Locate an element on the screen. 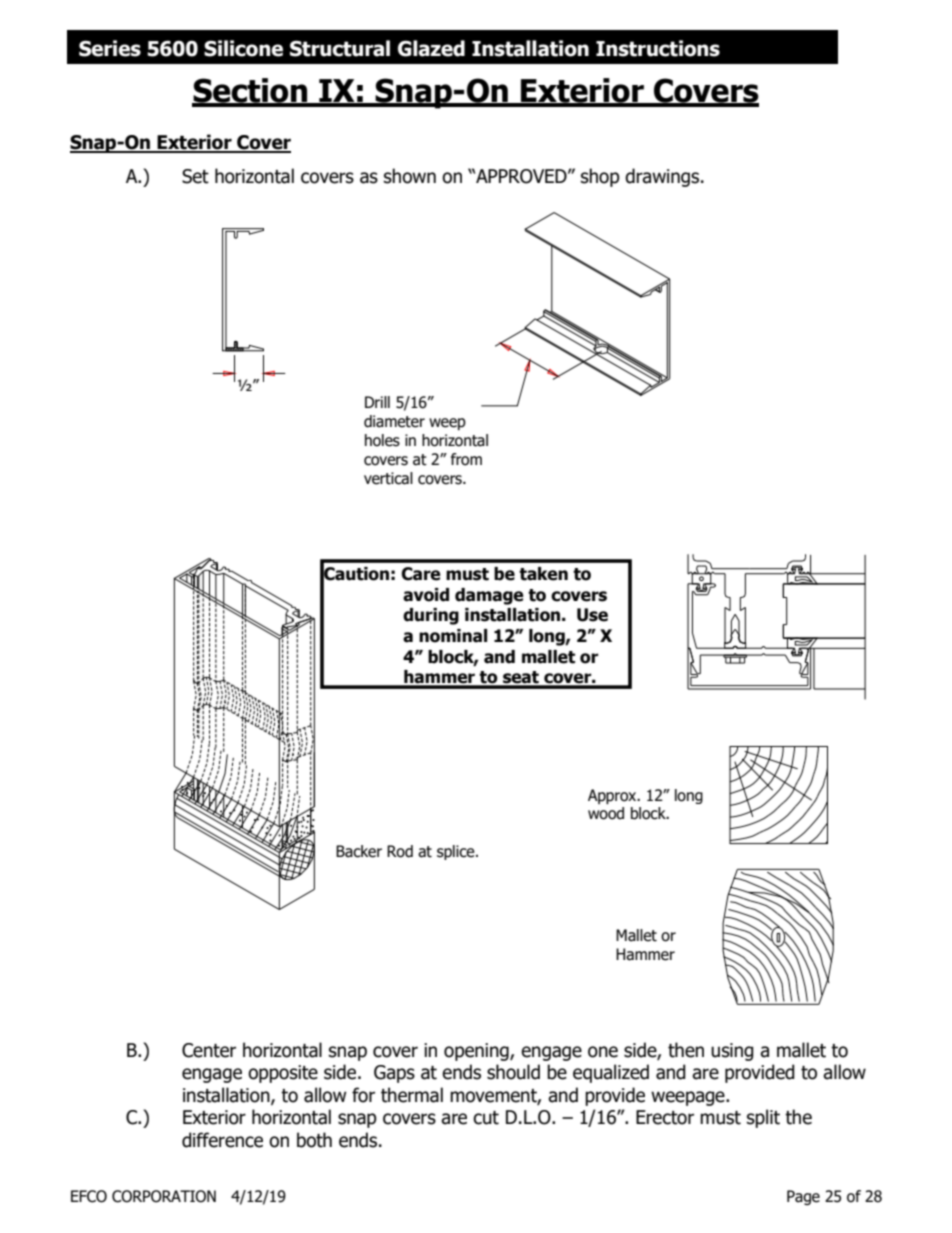 The image size is (952, 1233). splice is located at coordinates (457, 852).
